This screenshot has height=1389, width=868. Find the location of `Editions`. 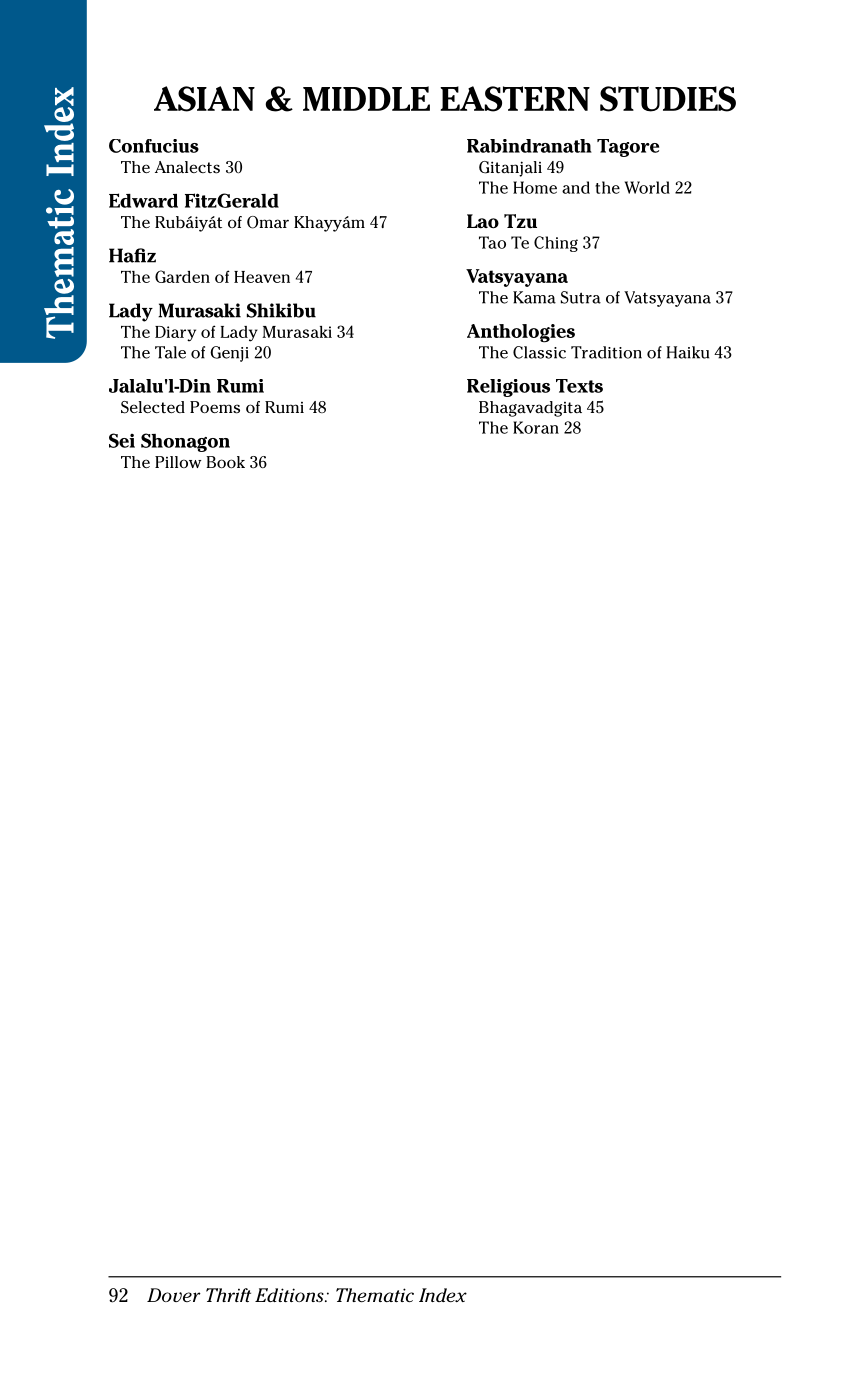

Editions is located at coordinates (290, 1295).
